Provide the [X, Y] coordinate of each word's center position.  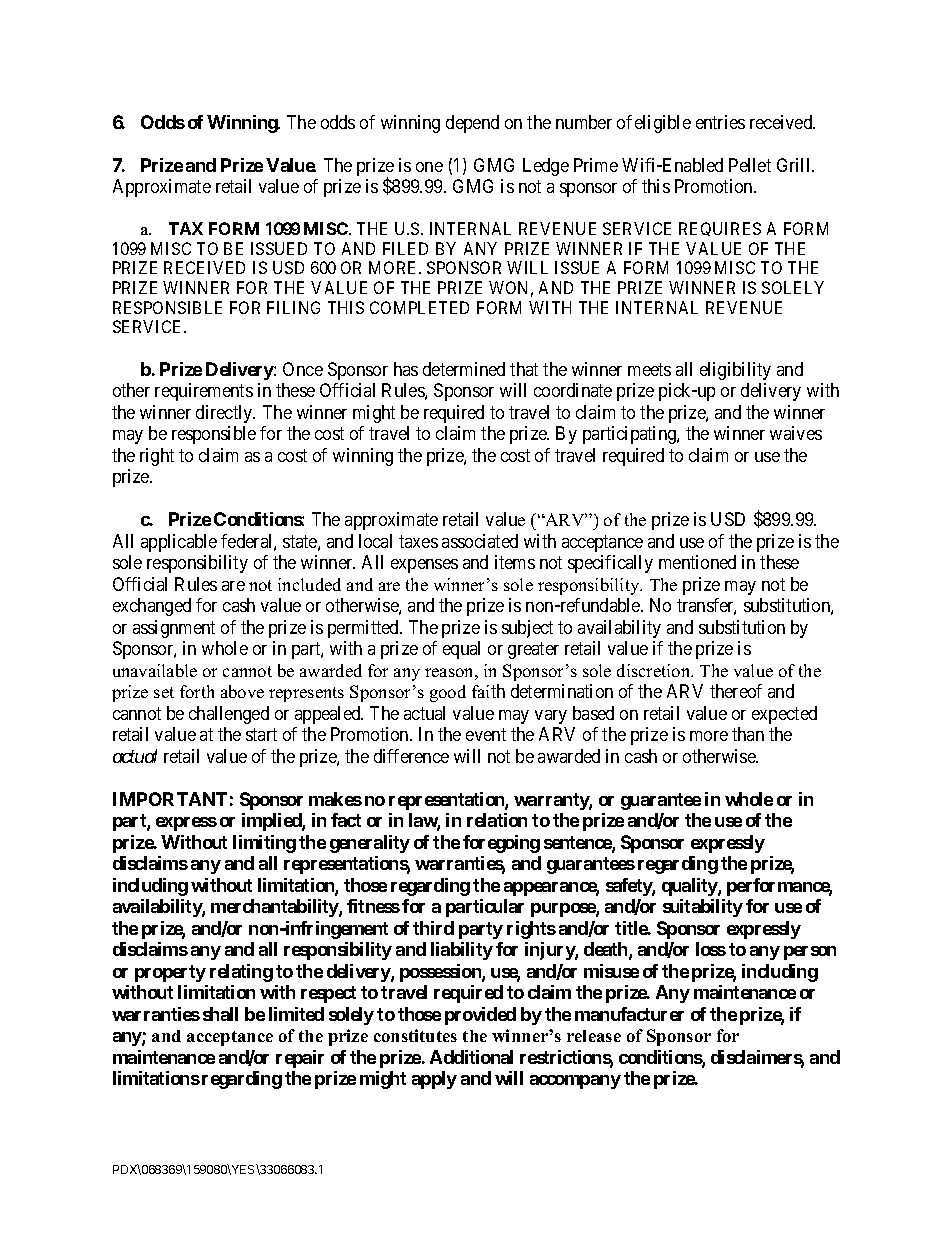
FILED [405, 248]
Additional [471, 1057]
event [486, 734]
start [261, 734]
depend [472, 124]
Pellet [750, 165]
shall [220, 1014]
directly [225, 414]
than [748, 734]
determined [464, 369]
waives [796, 433]
